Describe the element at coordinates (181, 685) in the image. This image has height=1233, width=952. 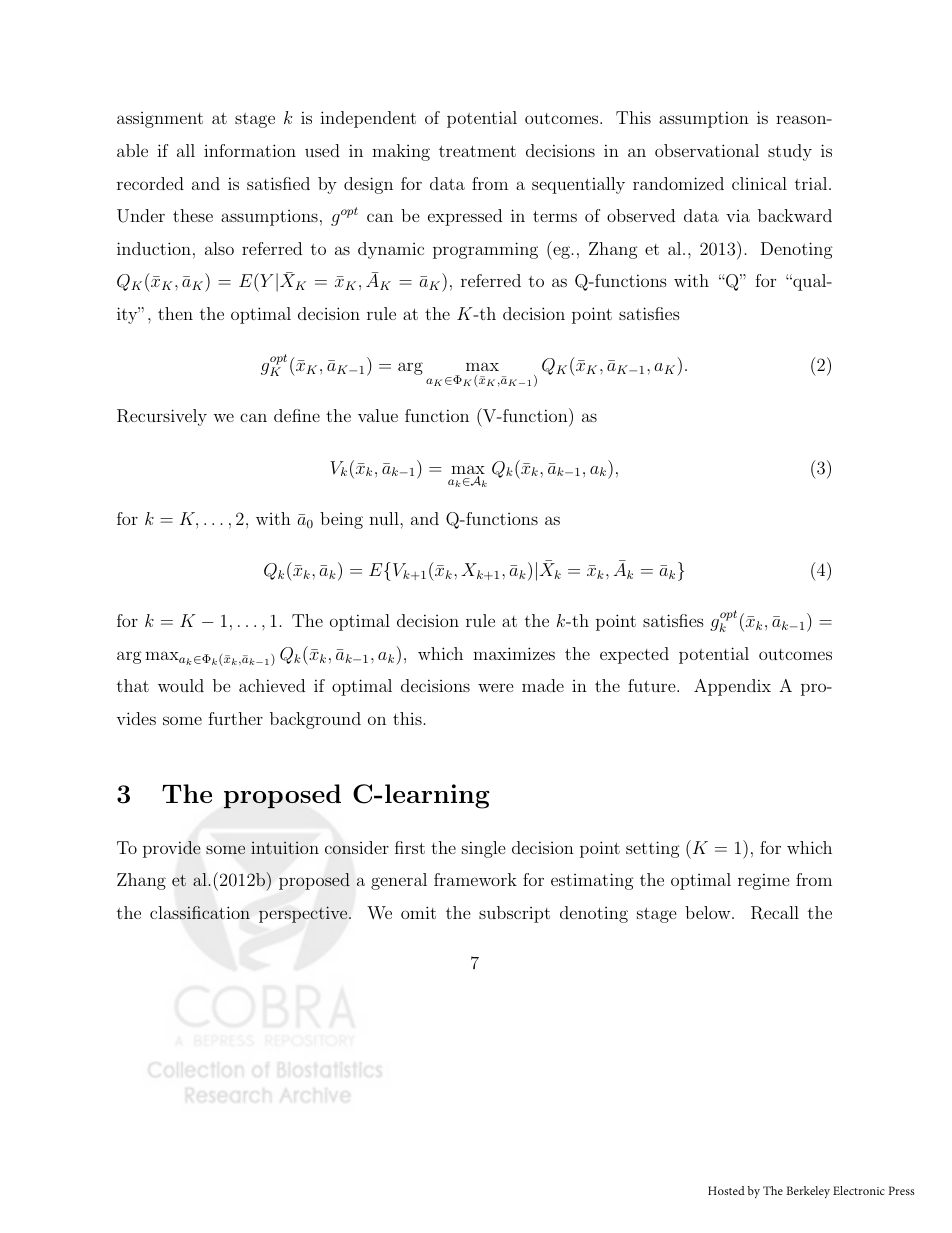
I see `would` at that location.
